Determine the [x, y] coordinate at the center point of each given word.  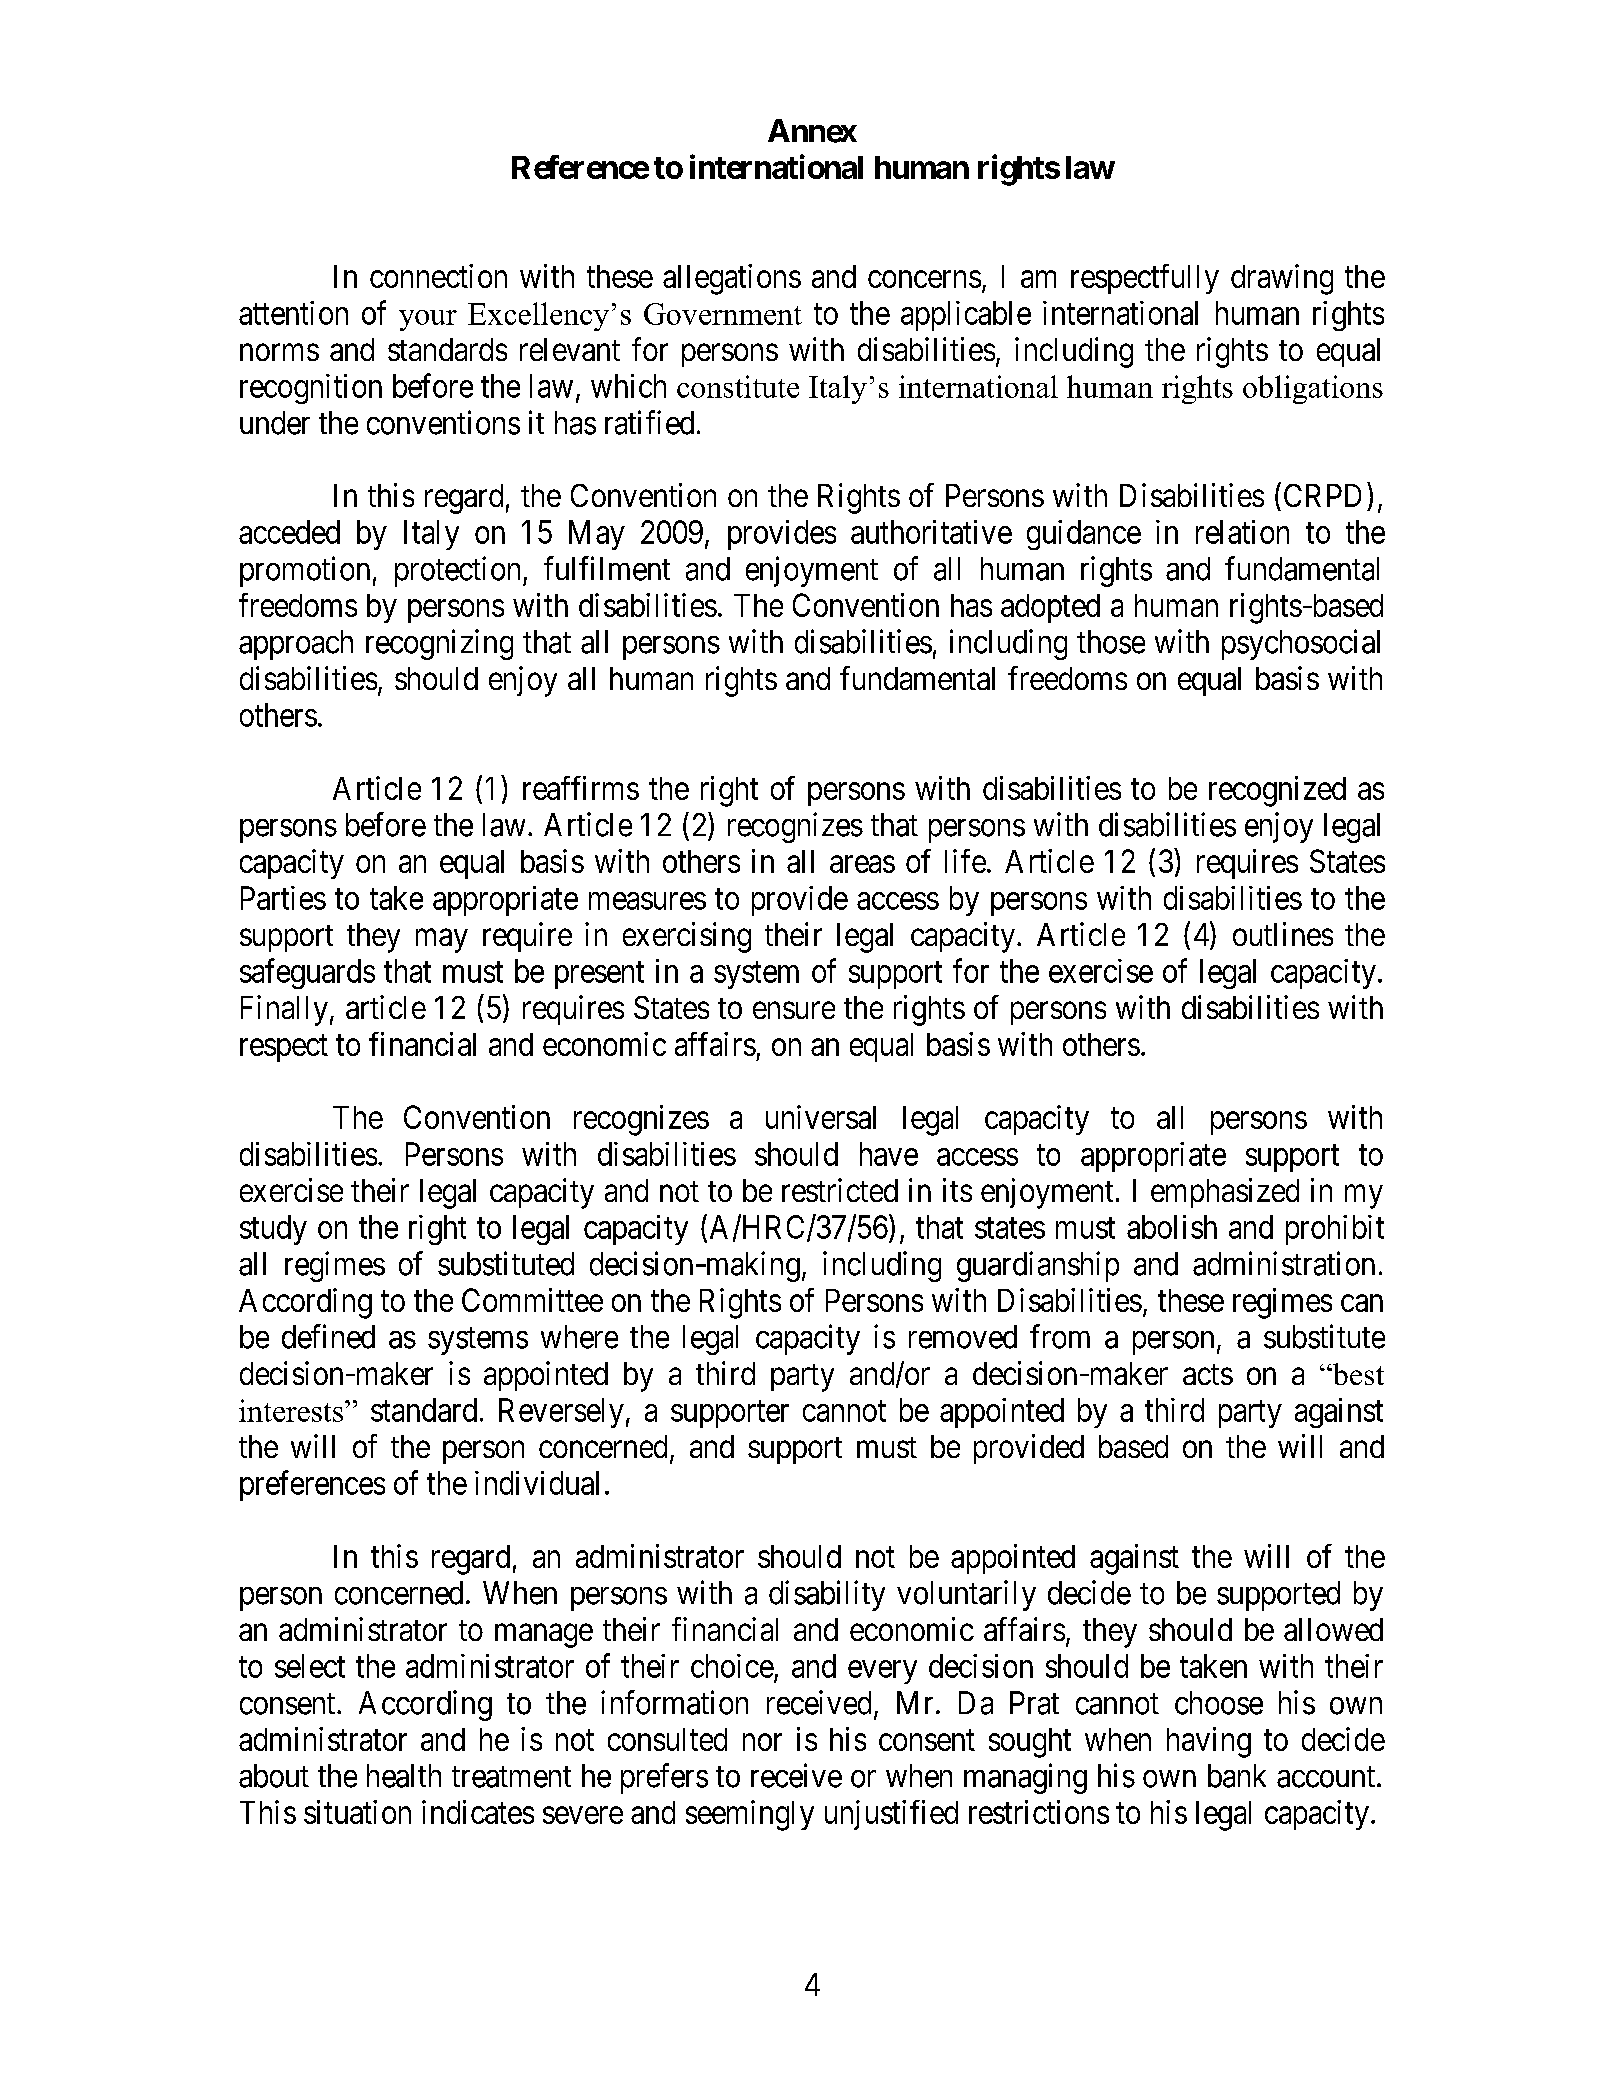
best [1357, 1374]
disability [827, 1595]
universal [821, 1117]
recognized [1277, 791]
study [273, 1230]
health [404, 1776]
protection [459, 571]
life [965, 861]
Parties [283, 898]
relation [1242, 532]
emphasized [1225, 1193]
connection [438, 276]
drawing [1282, 279]
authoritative [931, 532]
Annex [812, 131]
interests [291, 1410]
